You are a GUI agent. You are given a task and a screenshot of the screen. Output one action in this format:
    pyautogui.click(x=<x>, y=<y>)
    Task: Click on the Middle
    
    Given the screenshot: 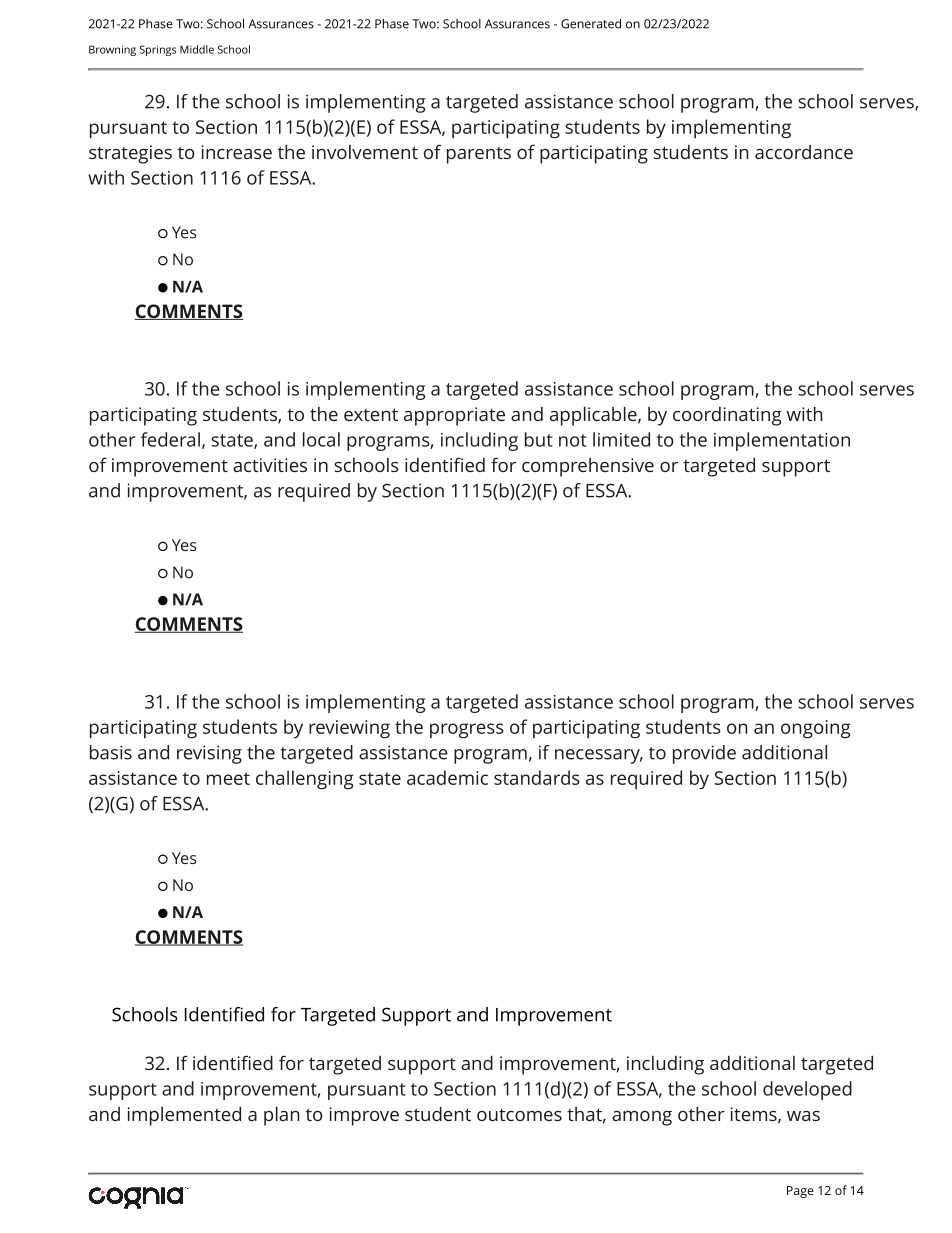 What is the action you would take?
    pyautogui.click(x=197, y=49)
